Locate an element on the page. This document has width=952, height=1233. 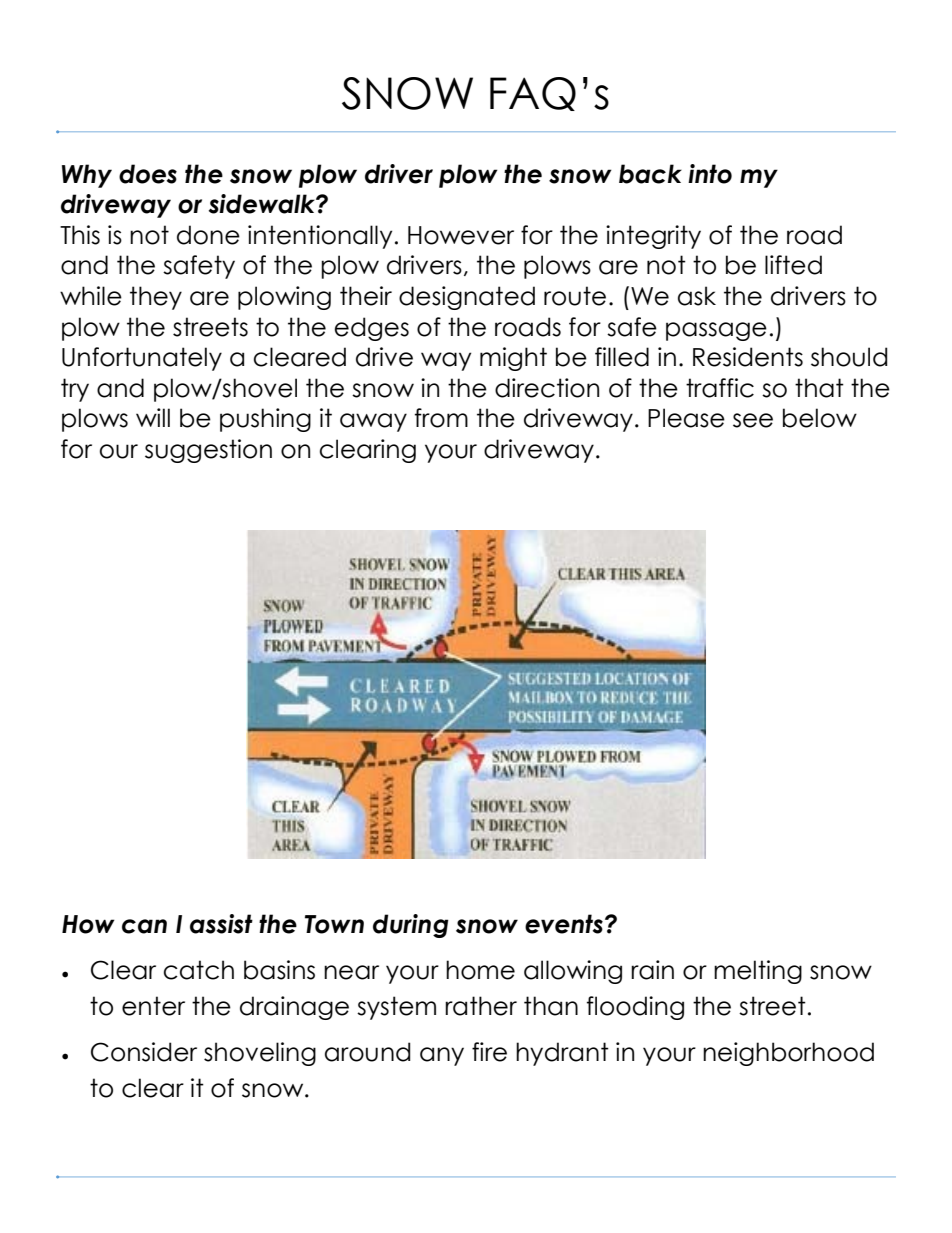
rather is located at coordinates (481, 1006).
